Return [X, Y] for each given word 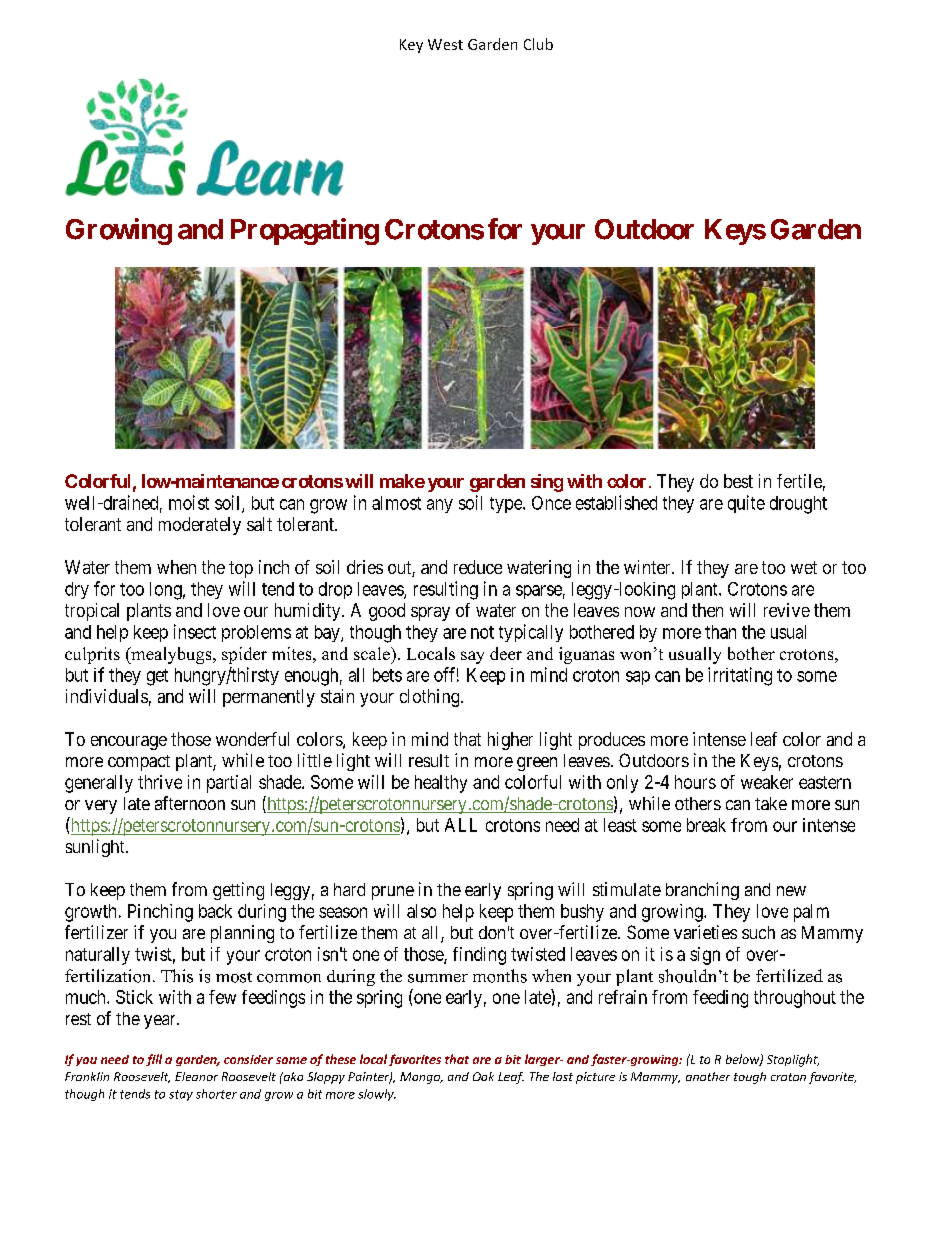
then [707, 610]
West [445, 44]
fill [154, 1060]
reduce [478, 567]
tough [750, 1078]
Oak [483, 1076]
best [738, 481]
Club [538, 44]
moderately [200, 526]
